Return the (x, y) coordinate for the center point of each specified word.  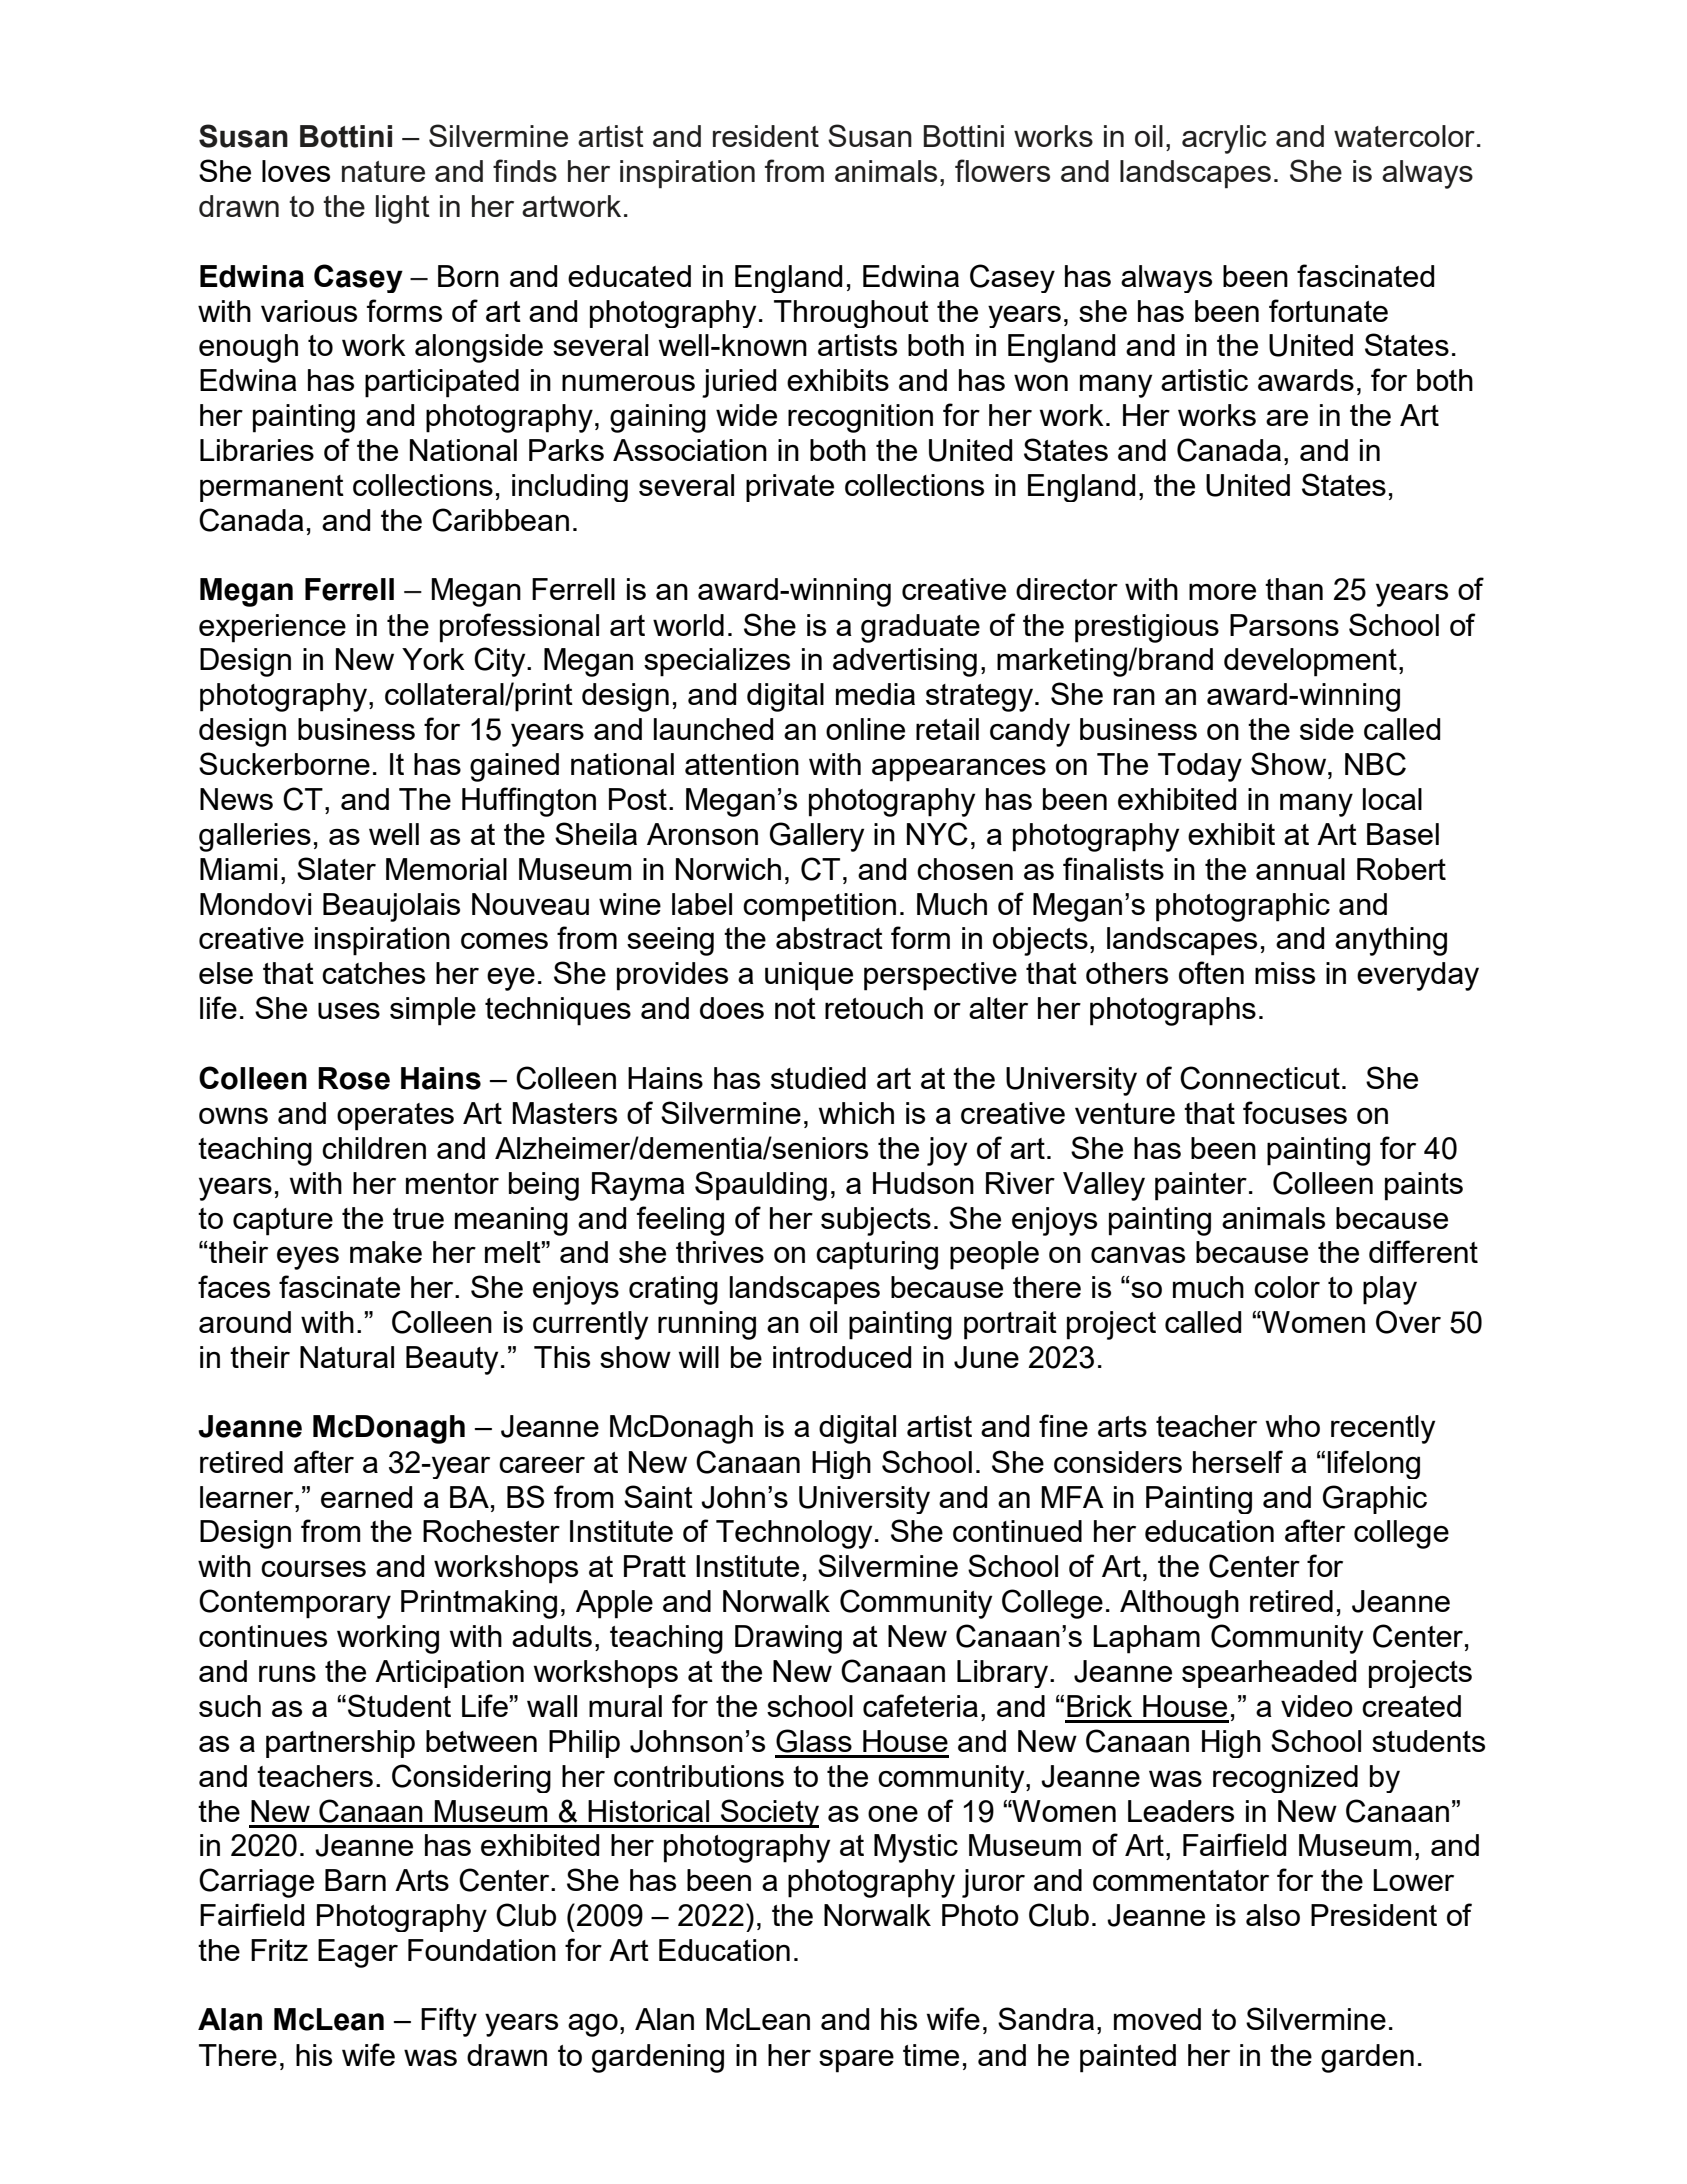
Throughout (851, 314)
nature (383, 171)
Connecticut (1260, 1078)
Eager (358, 1953)
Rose (354, 1078)
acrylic (1224, 139)
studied (818, 1078)
